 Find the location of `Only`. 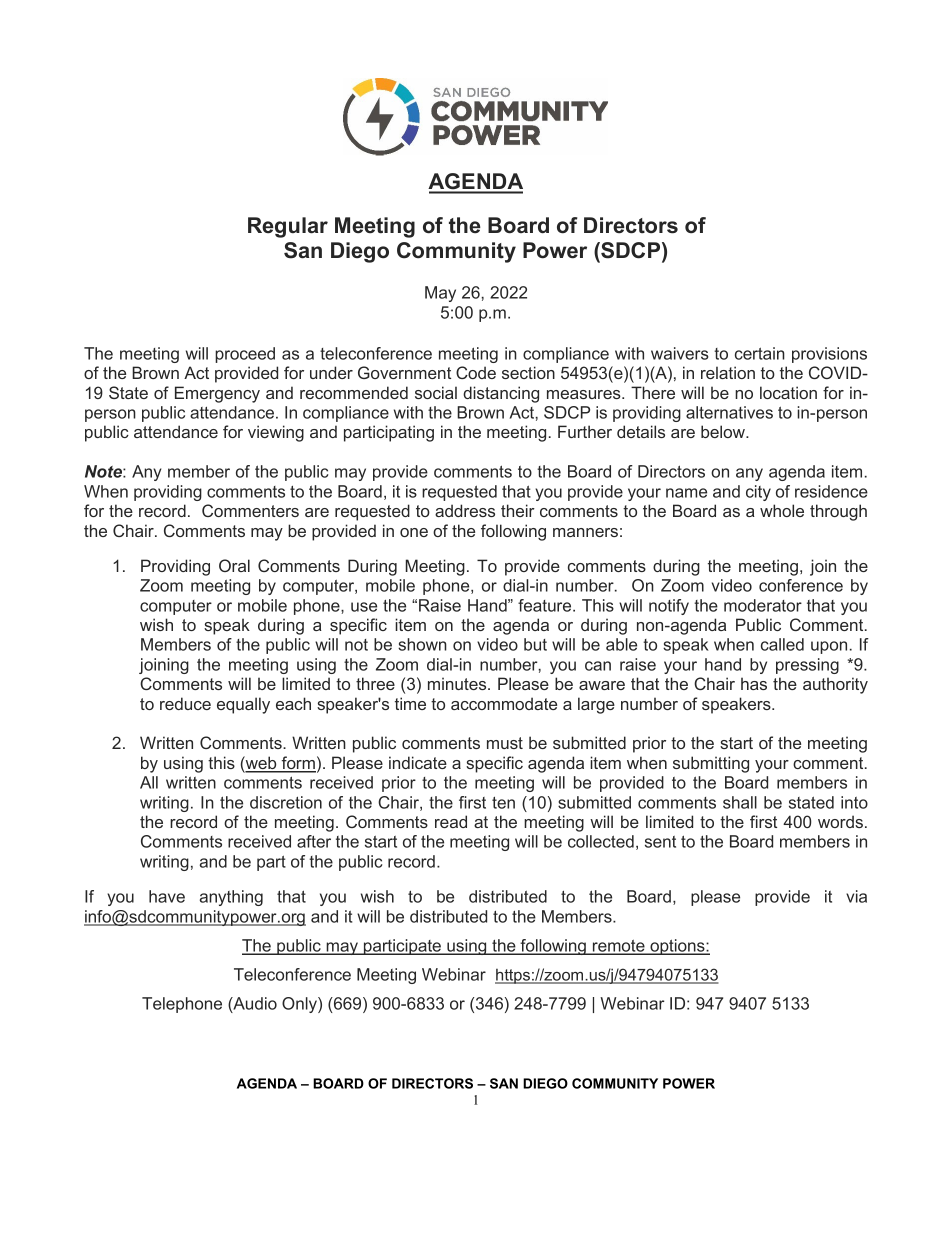

Only is located at coordinates (300, 1005).
